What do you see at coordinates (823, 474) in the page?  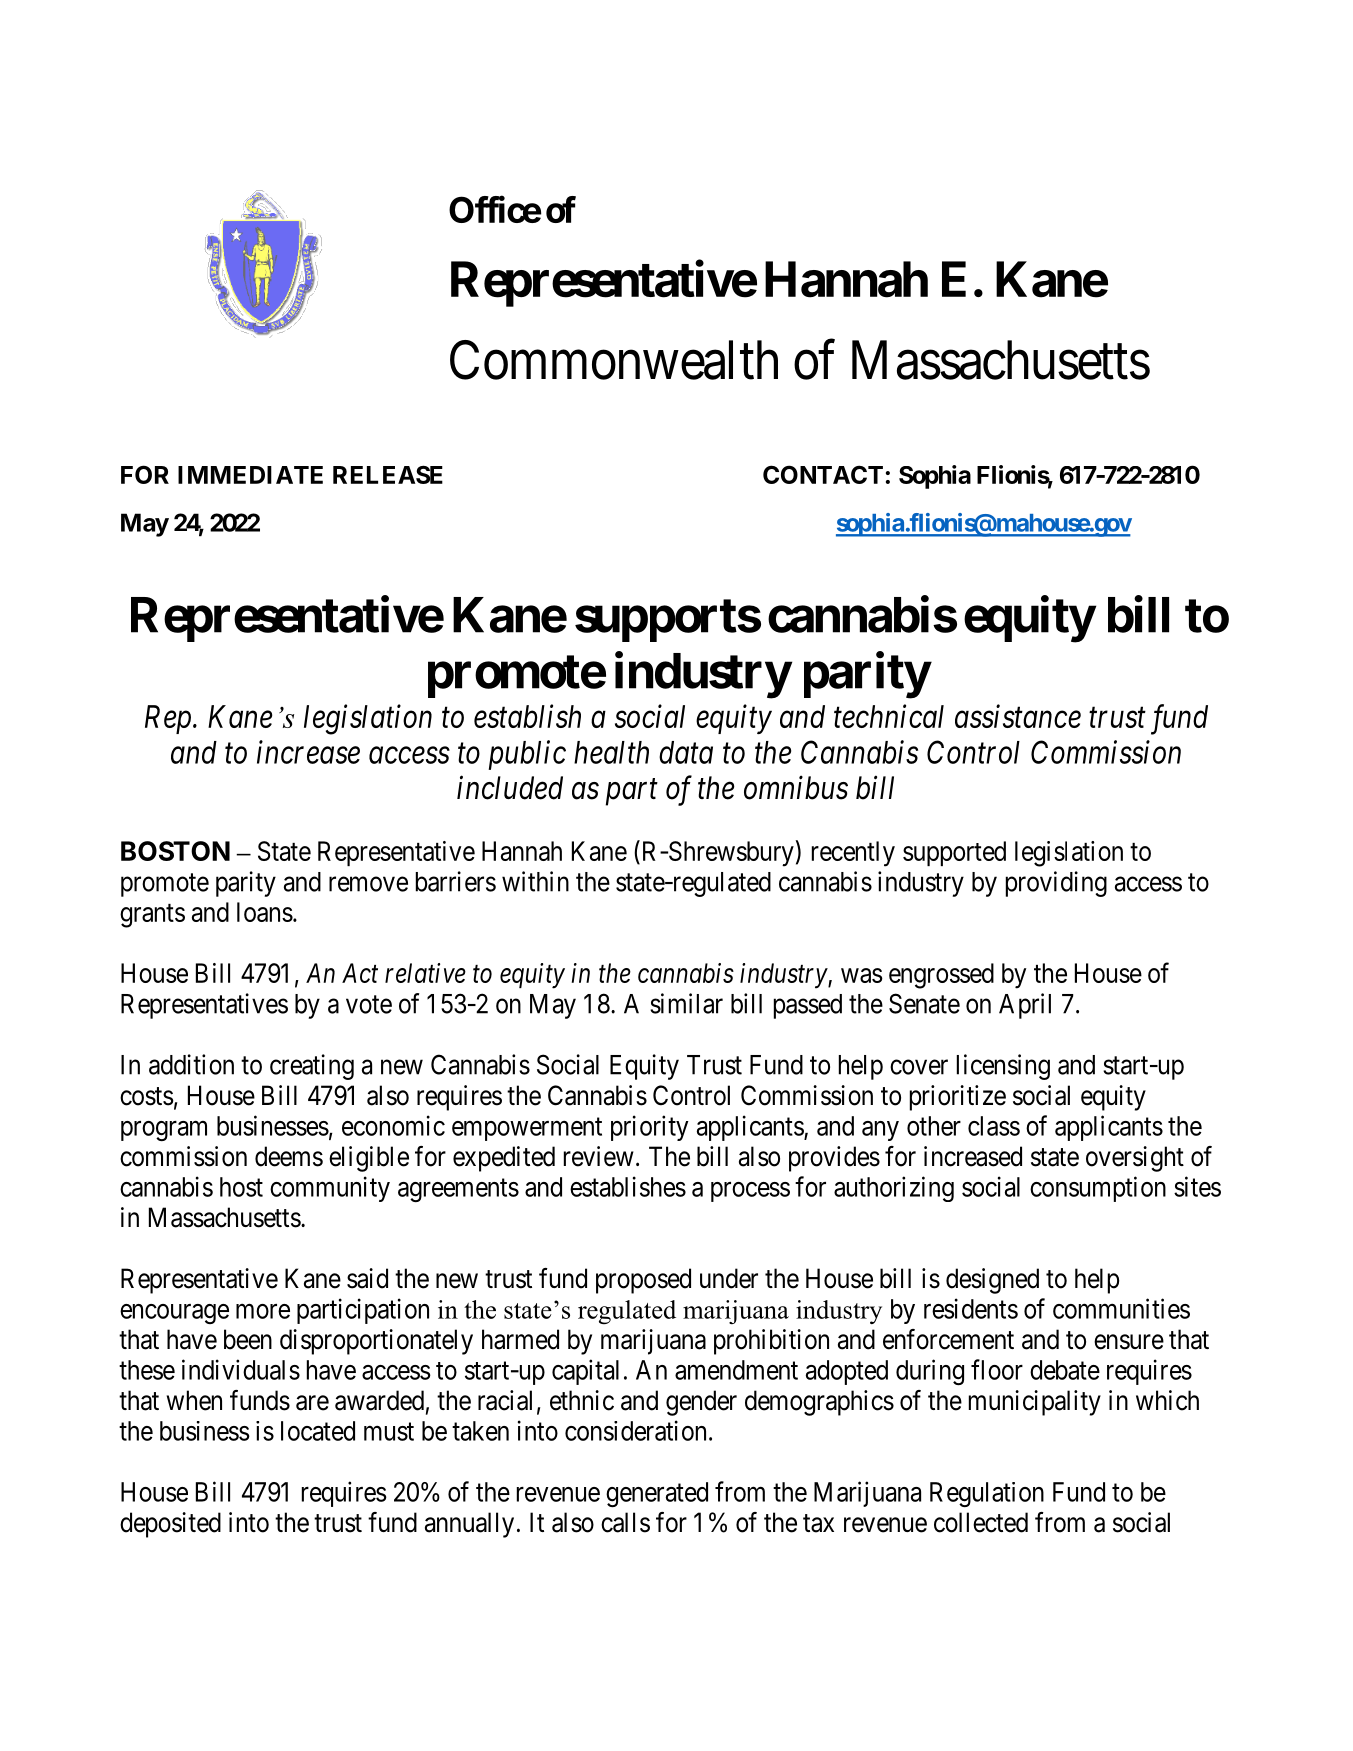 I see `CONTACT` at bounding box center [823, 474].
